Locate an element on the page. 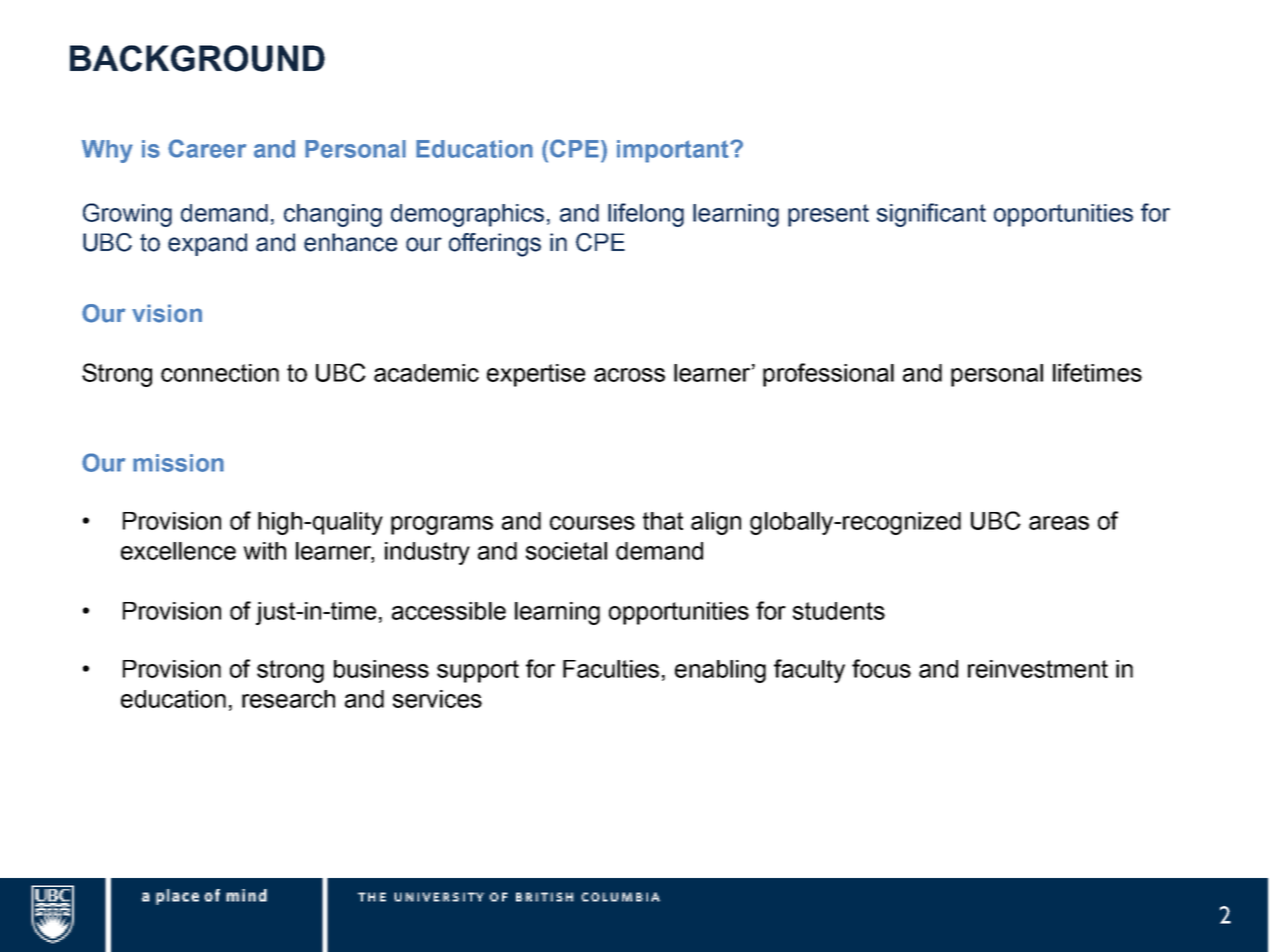 The height and width of the page is (952, 1270). Growing is located at coordinates (127, 215).
